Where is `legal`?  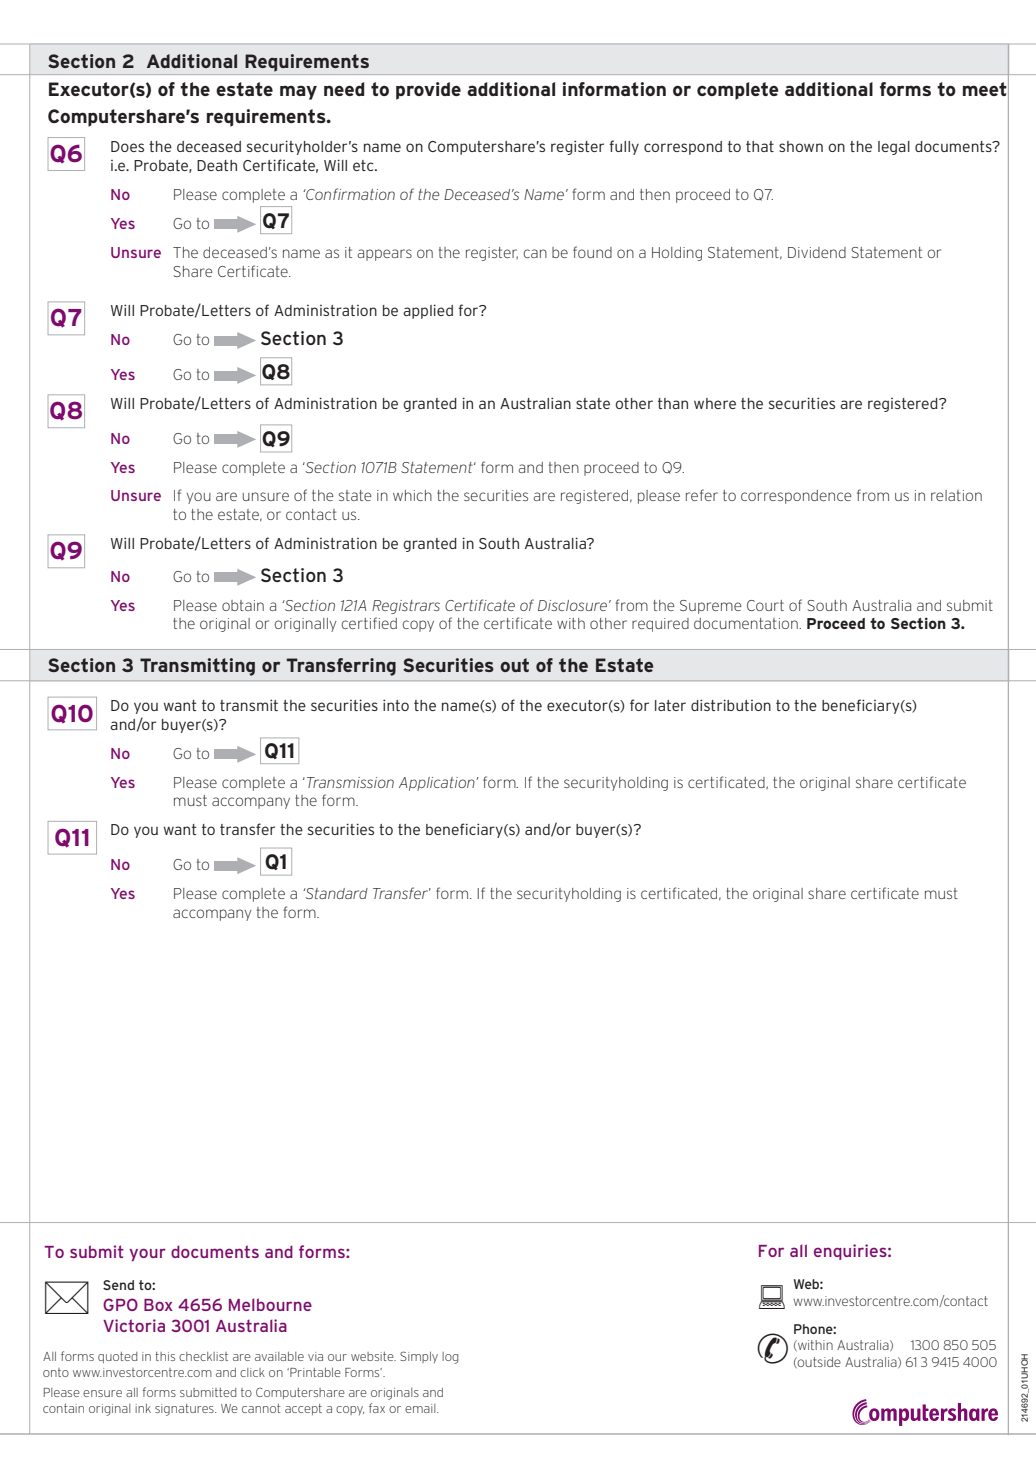
legal is located at coordinates (894, 148).
